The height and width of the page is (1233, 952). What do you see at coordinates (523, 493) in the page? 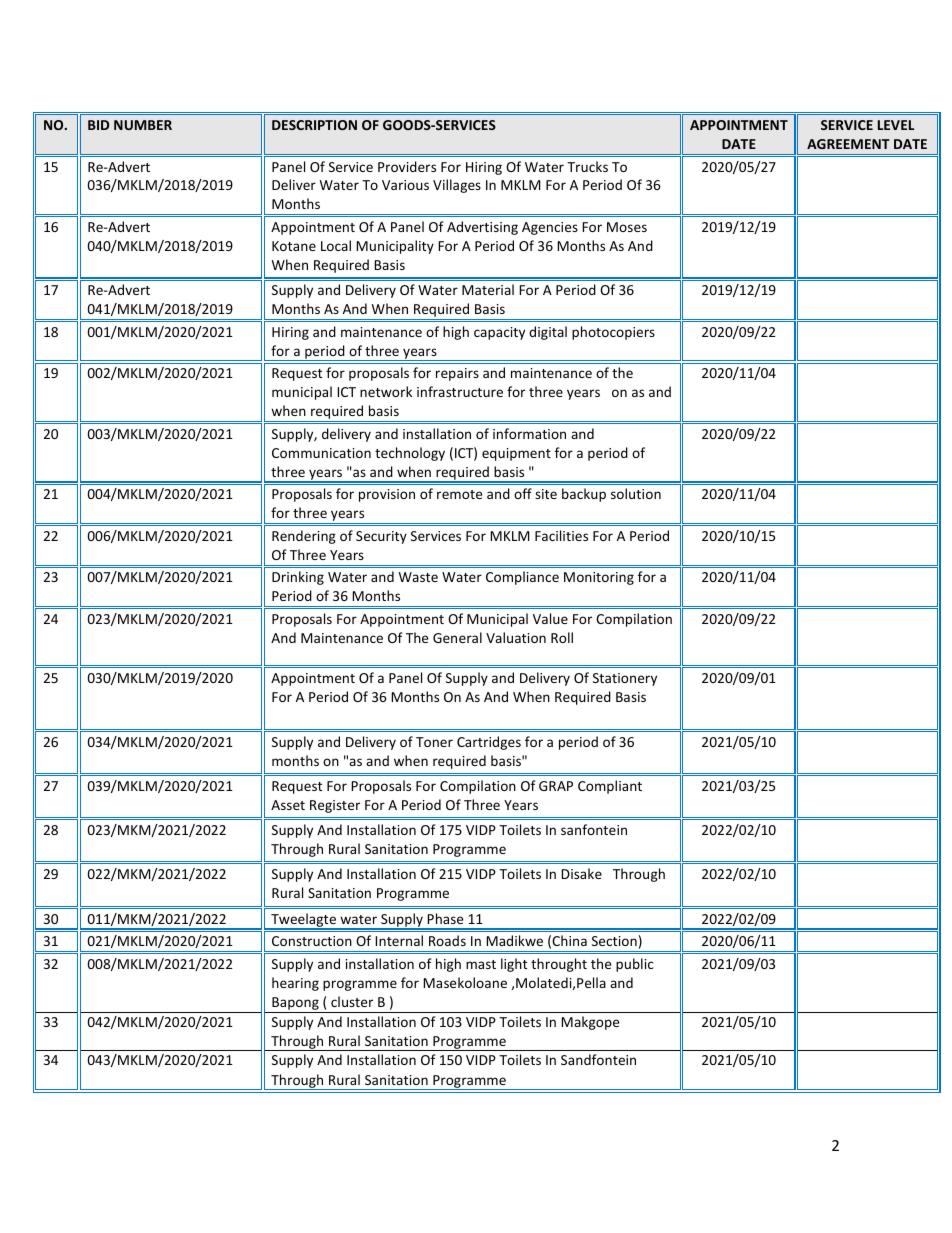
I see `off` at bounding box center [523, 493].
